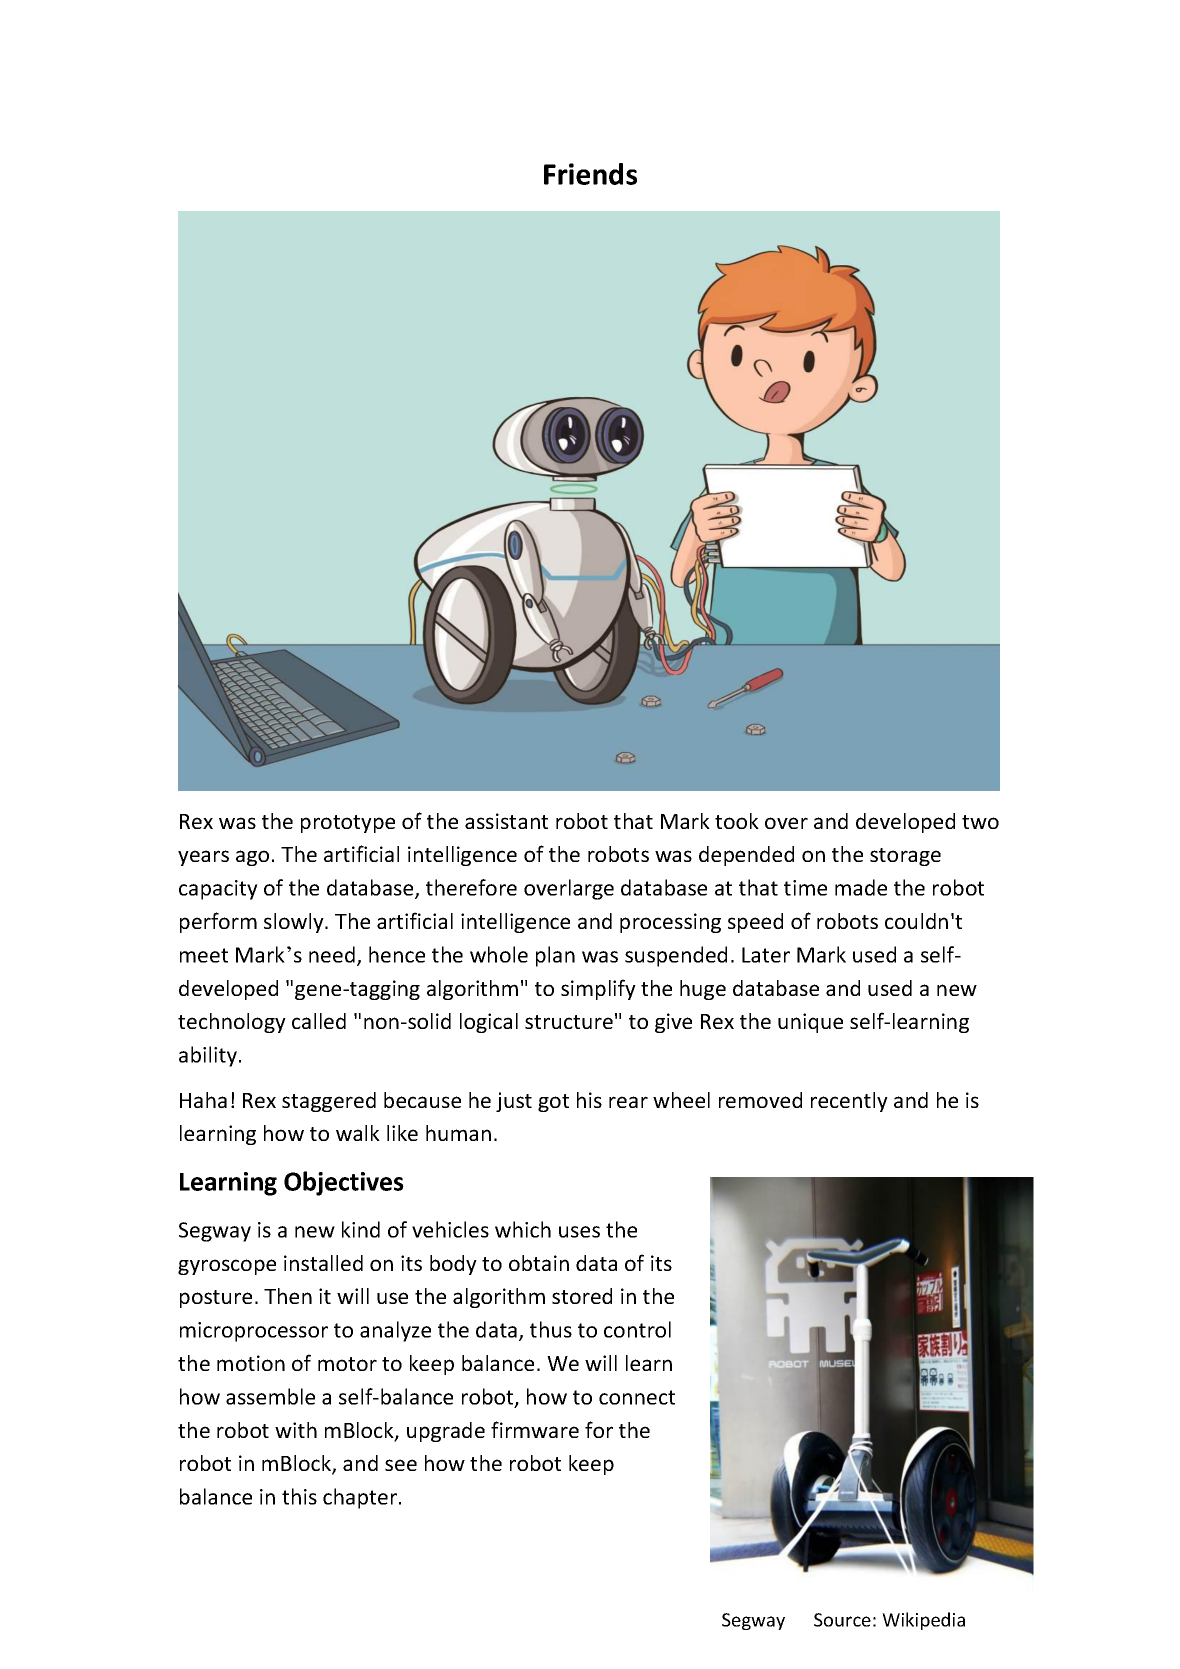 This screenshot has width=1180, height=1669. What do you see at coordinates (295, 923) in the screenshot?
I see `slowly` at bounding box center [295, 923].
